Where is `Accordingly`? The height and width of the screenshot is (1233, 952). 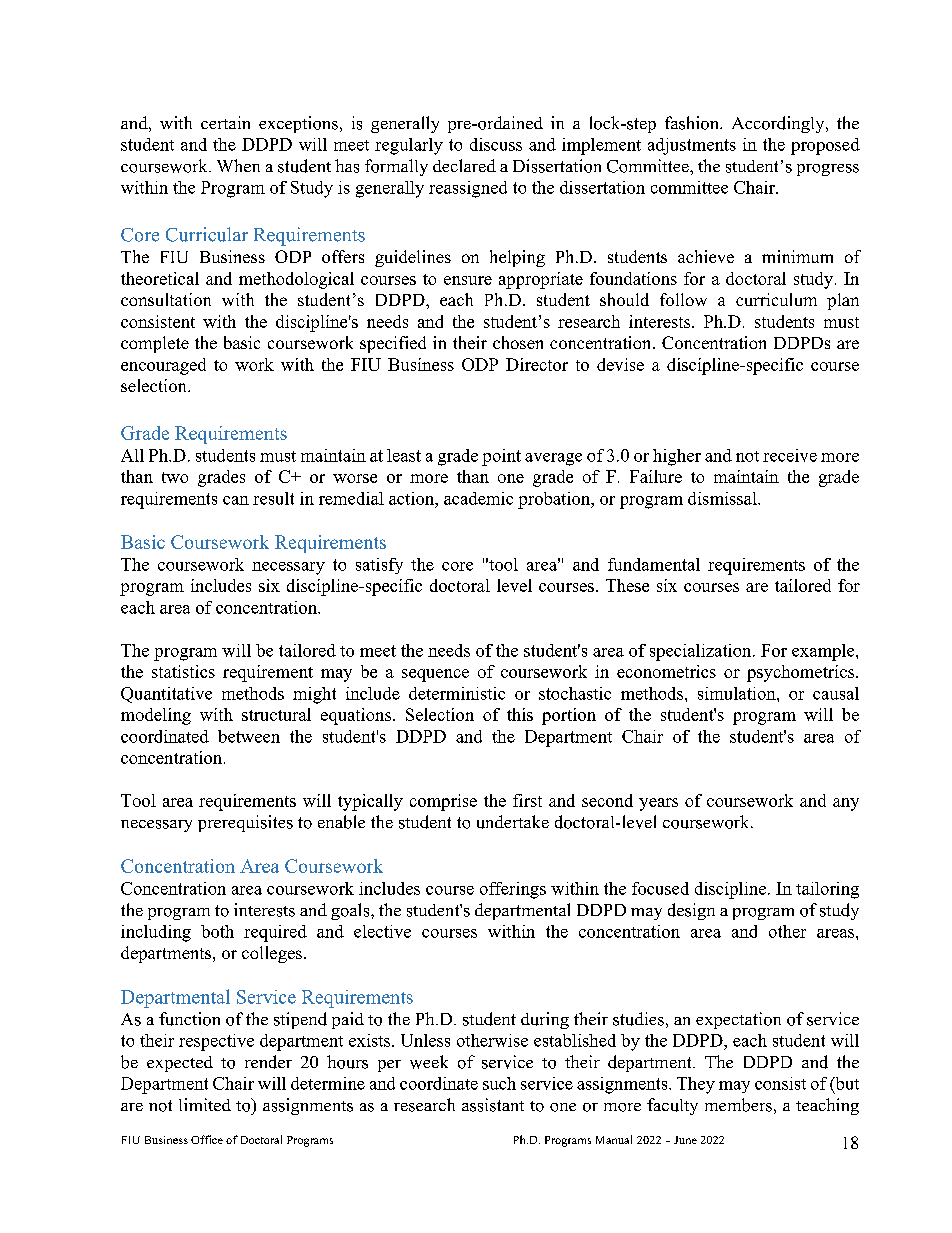 Accordingly is located at coordinates (779, 124).
